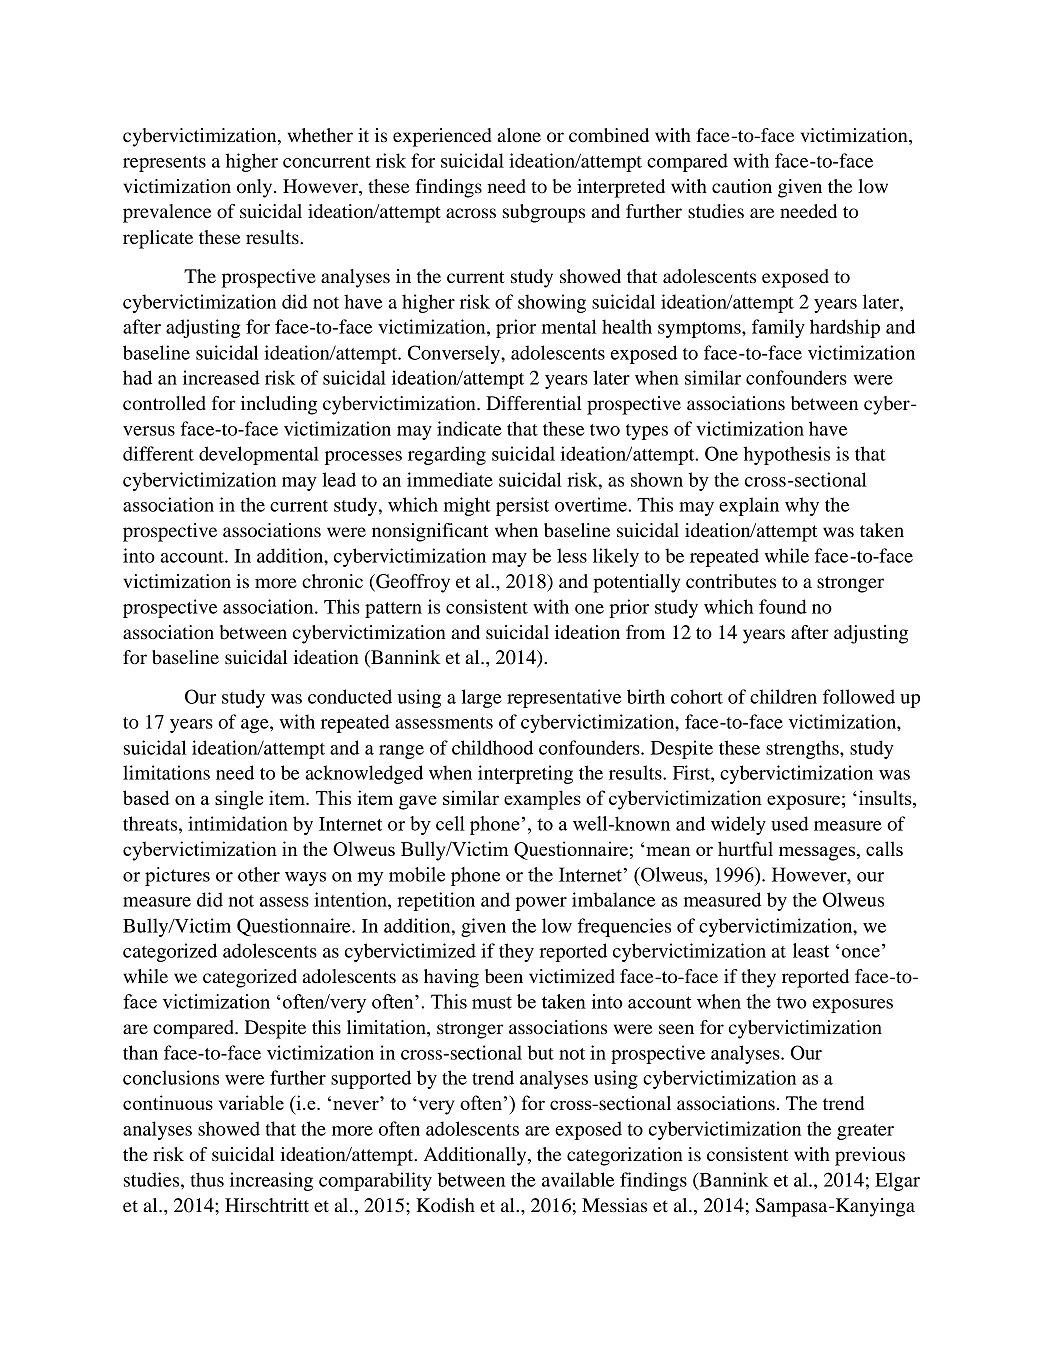  I want to click on indicate, so click(469, 428).
